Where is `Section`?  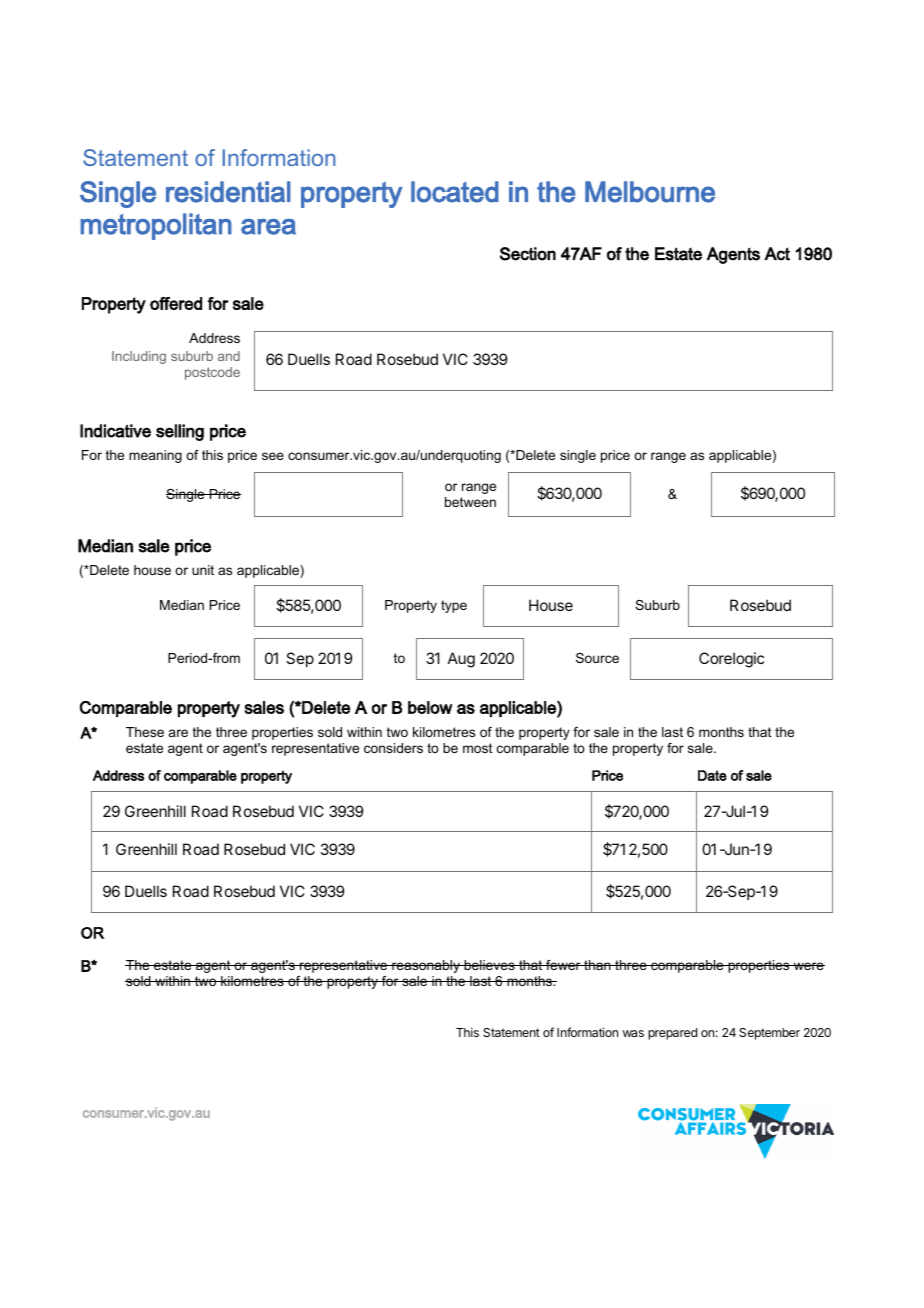 Section is located at coordinates (528, 254).
